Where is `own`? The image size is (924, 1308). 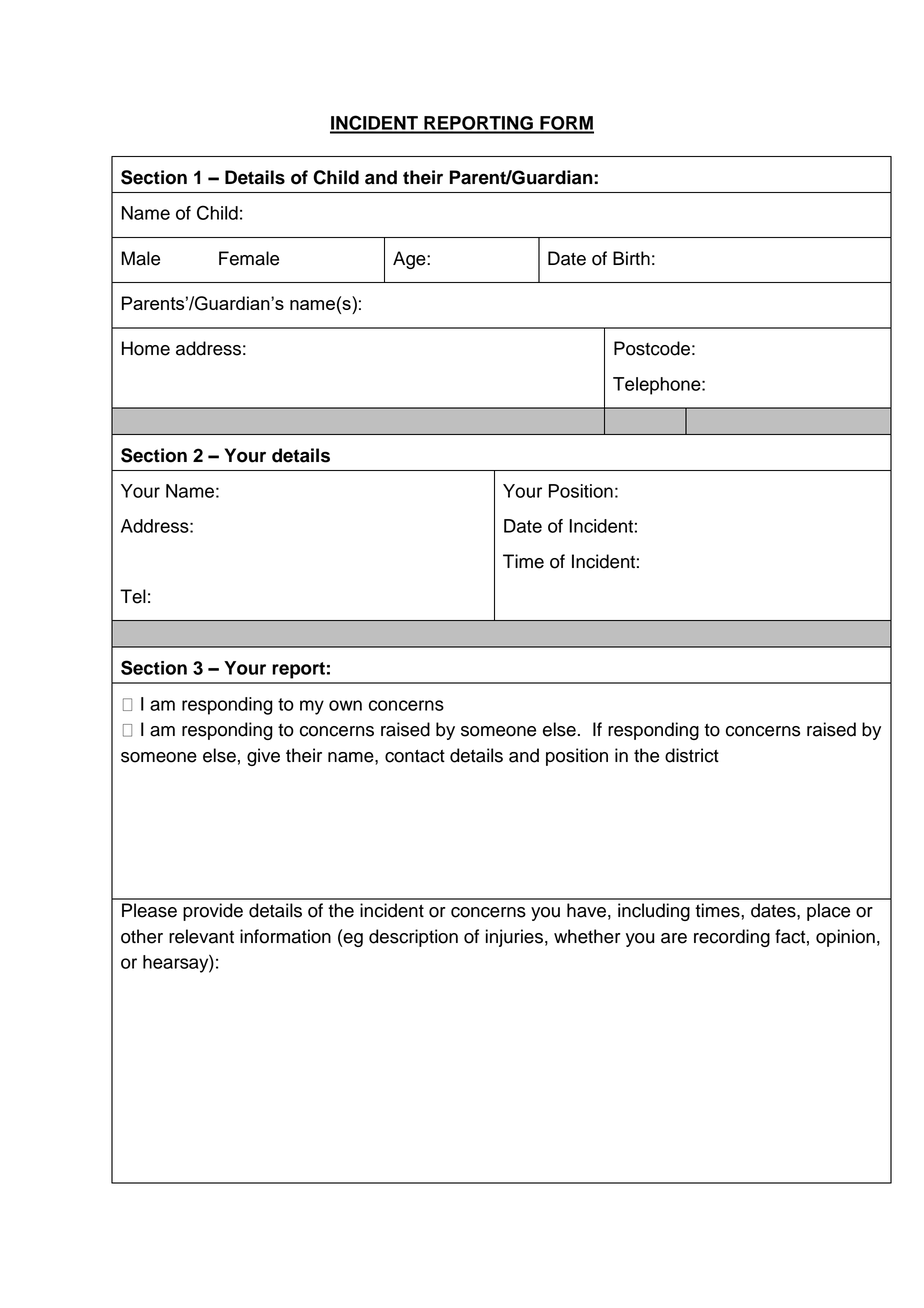
own is located at coordinates (345, 705).
